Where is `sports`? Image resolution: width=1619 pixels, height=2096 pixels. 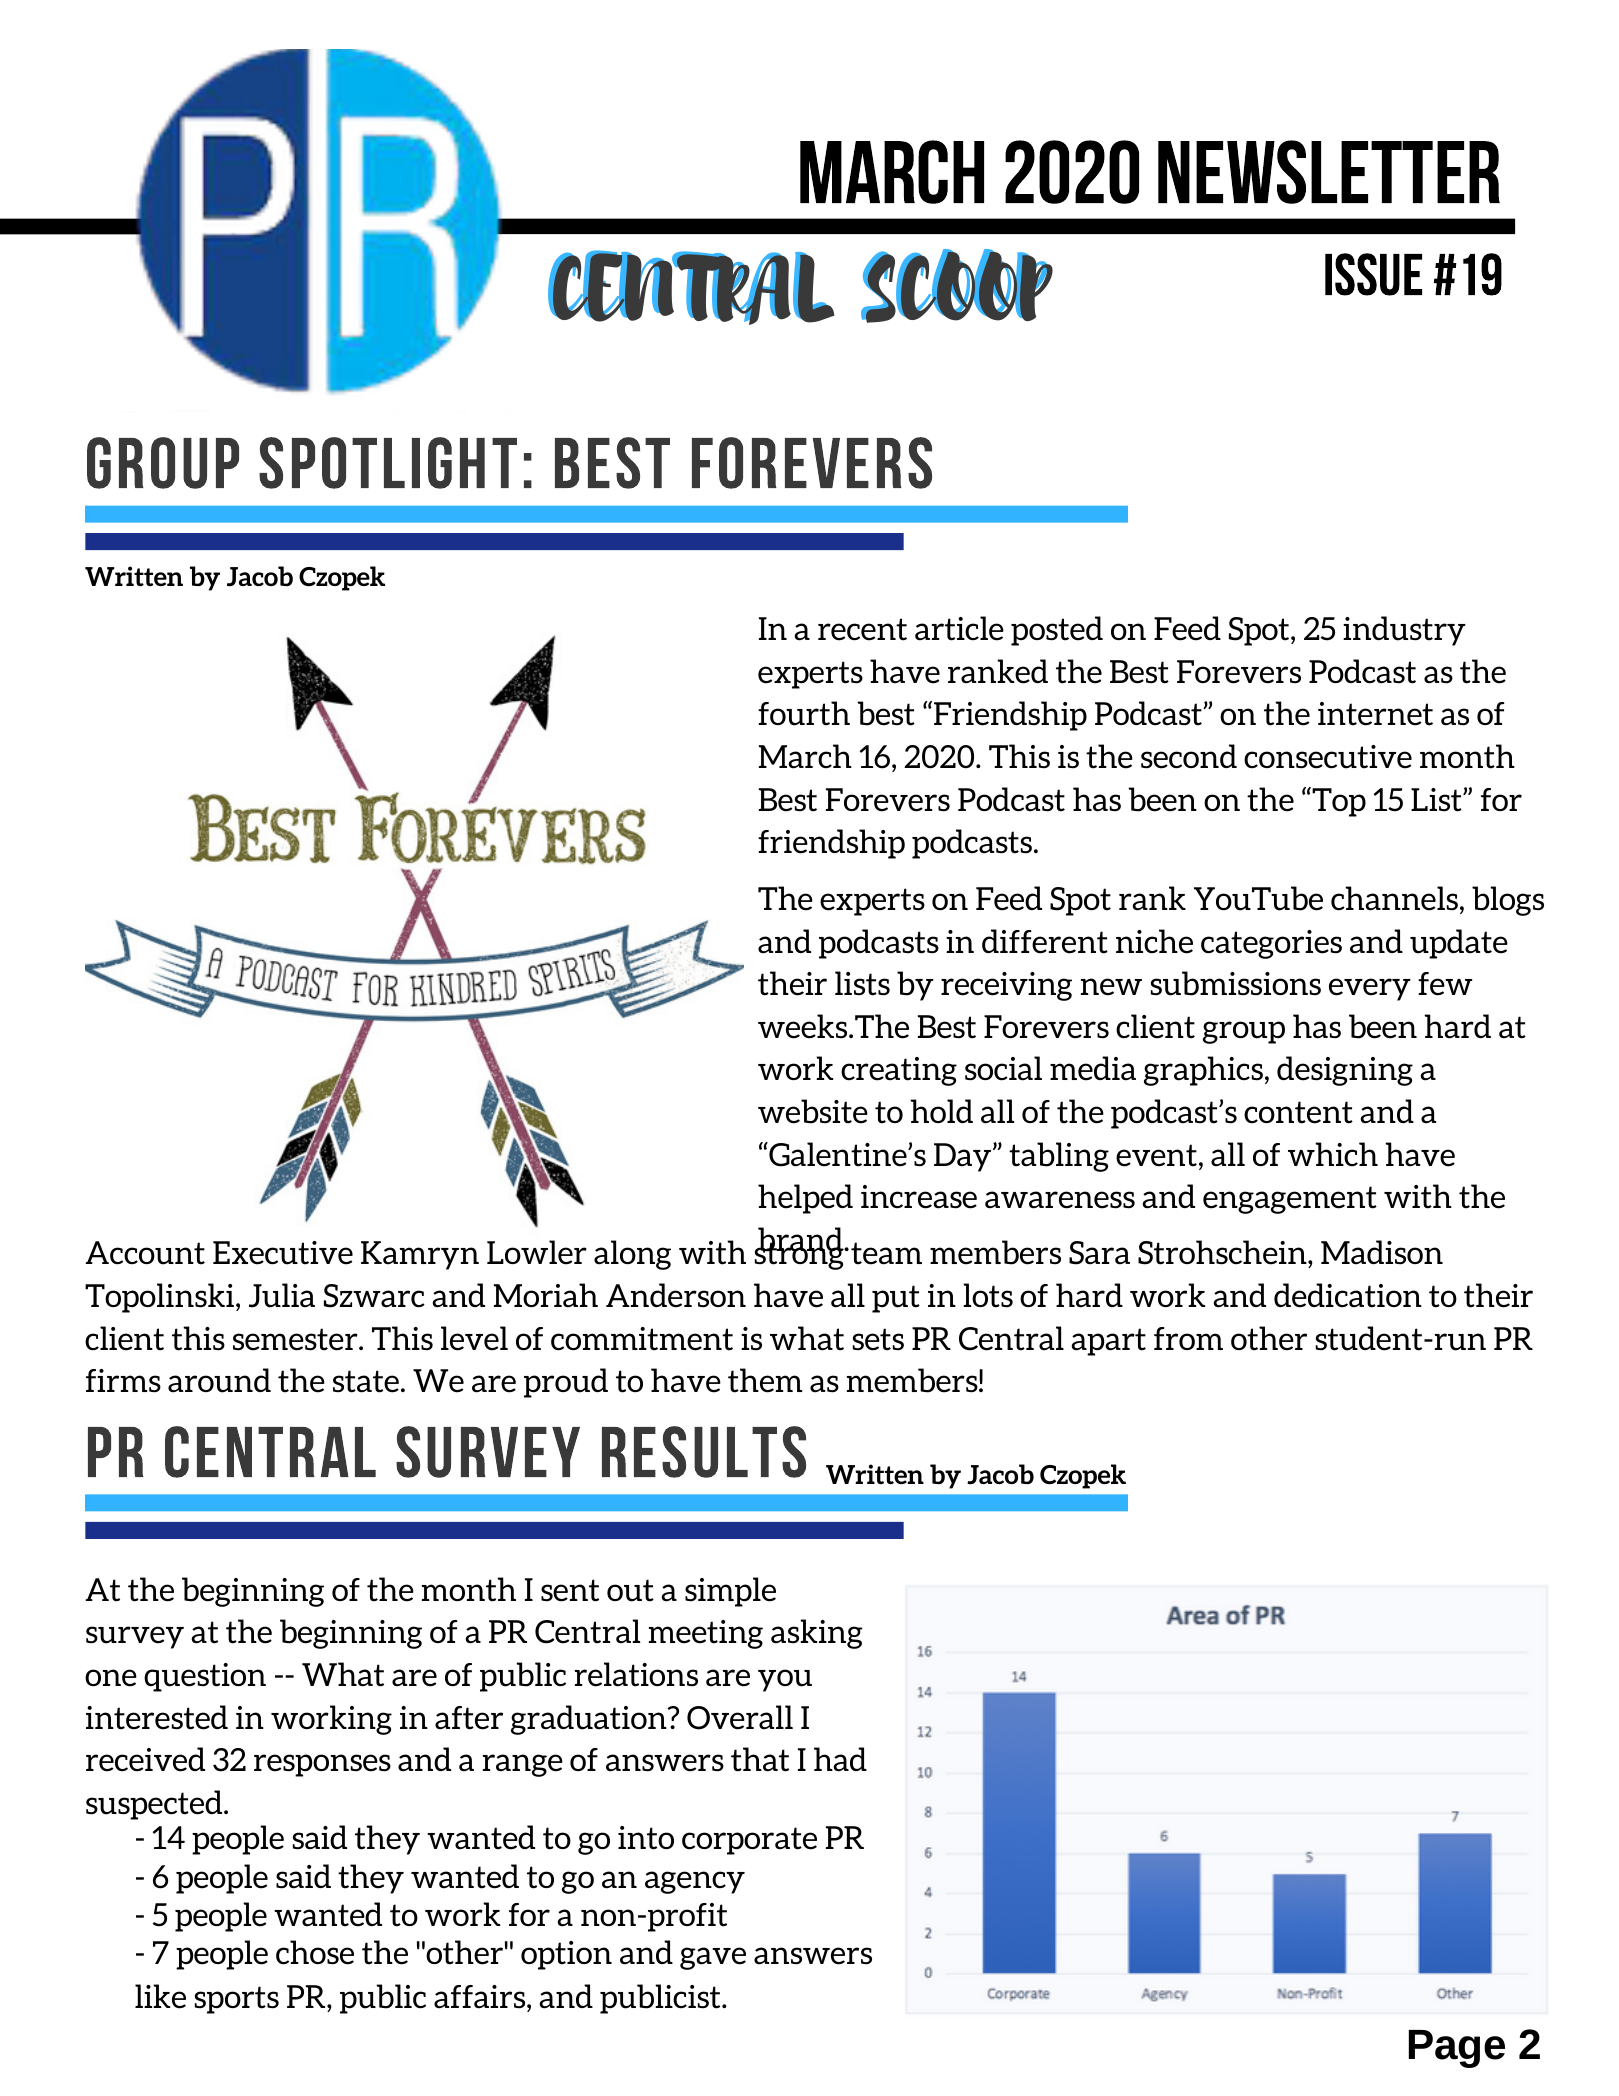 sports is located at coordinates (237, 2000).
